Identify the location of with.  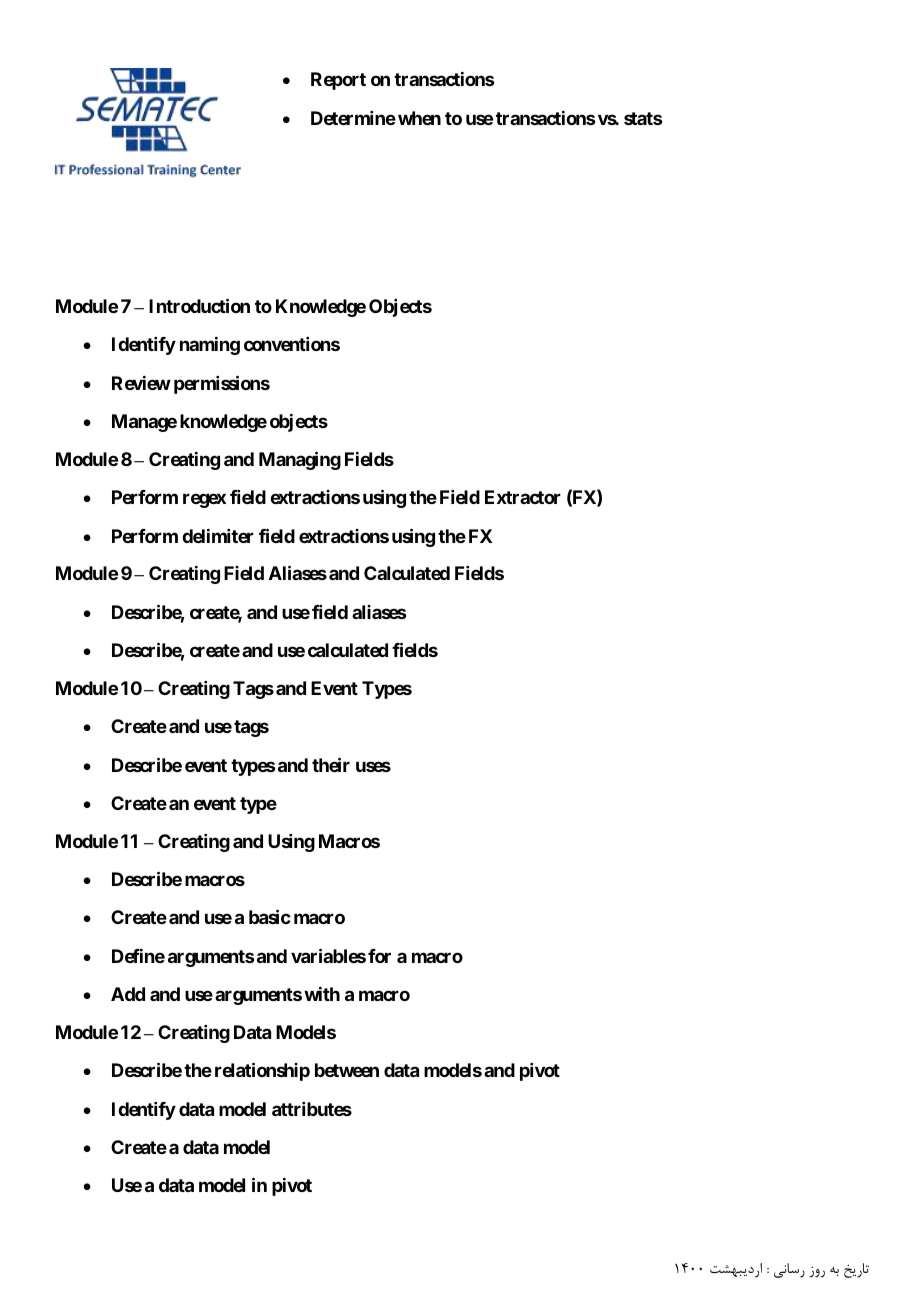
(322, 994).
